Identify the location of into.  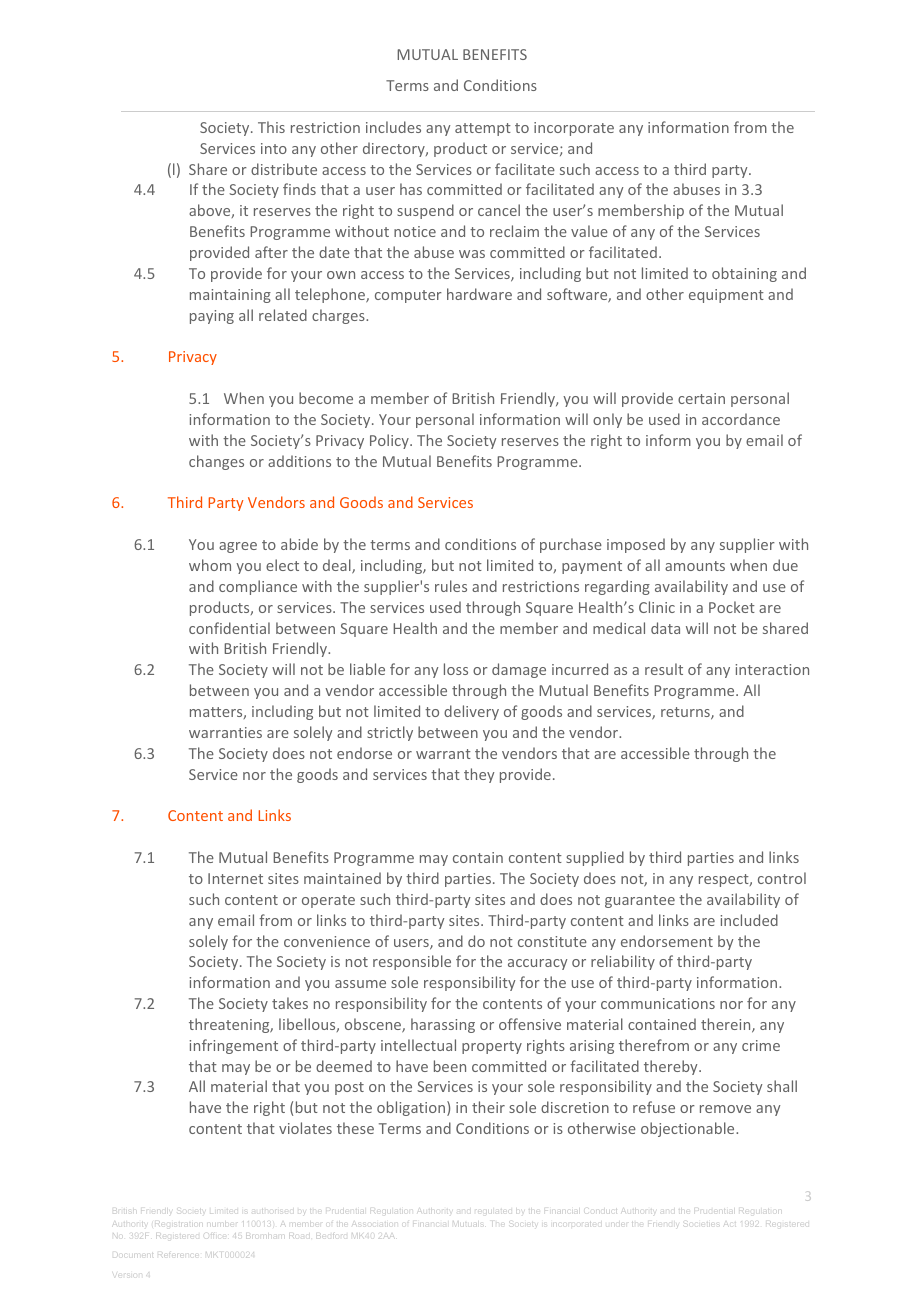
(274, 148).
